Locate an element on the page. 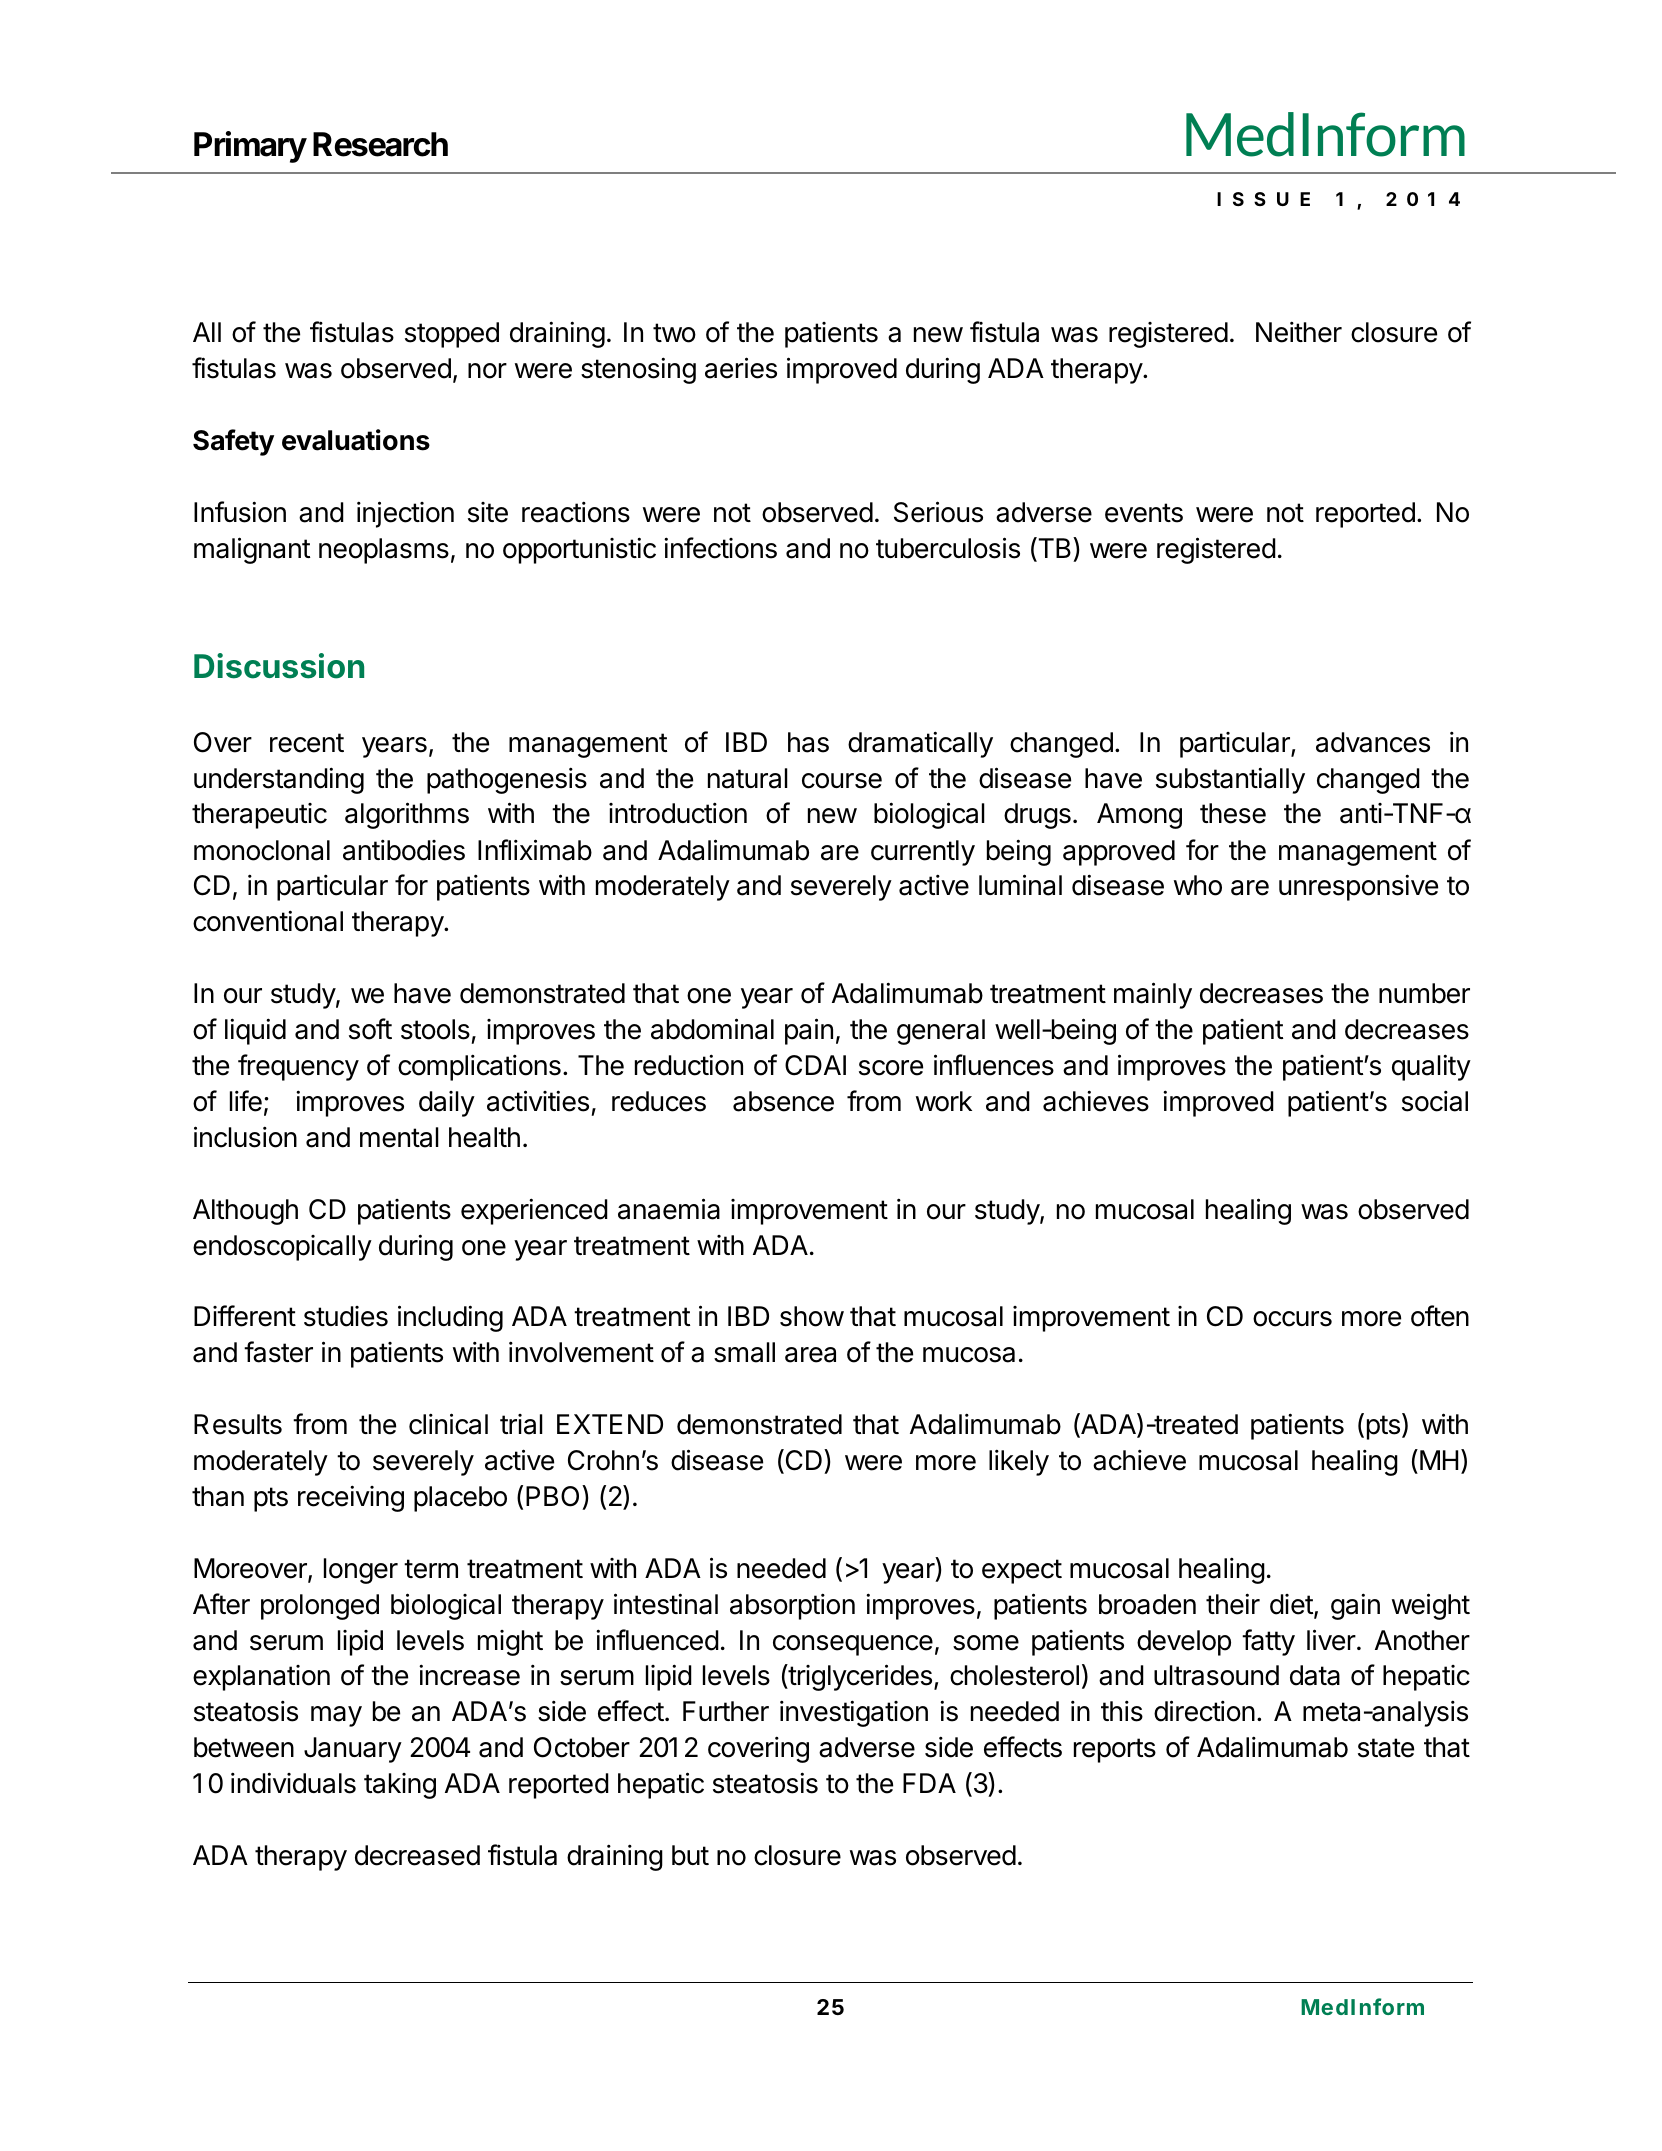 Image resolution: width=1662 pixels, height=2151 pixels. taking is located at coordinates (400, 1786).
